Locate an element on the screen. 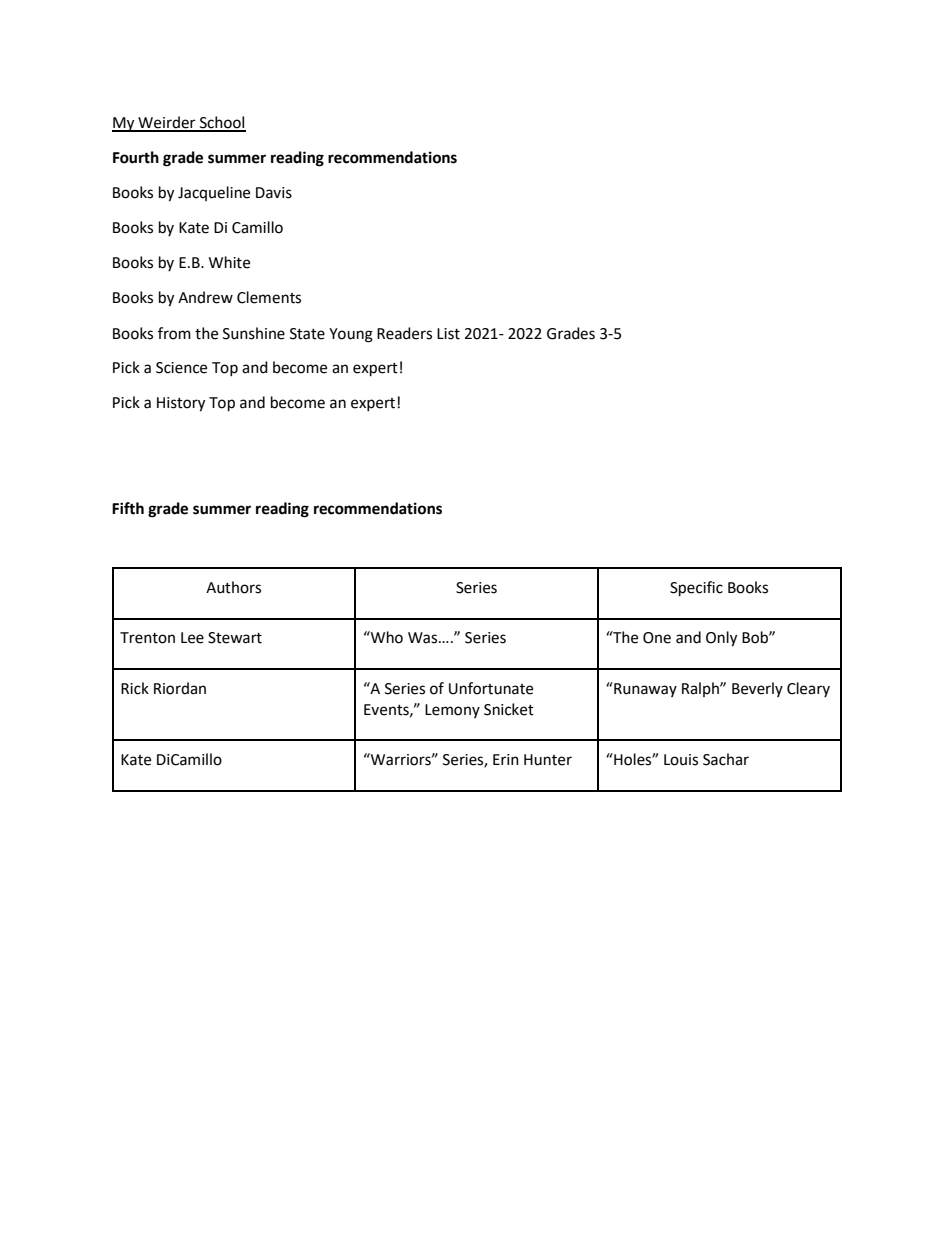 The width and height of the screenshot is (952, 1233). Science is located at coordinates (181, 368).
